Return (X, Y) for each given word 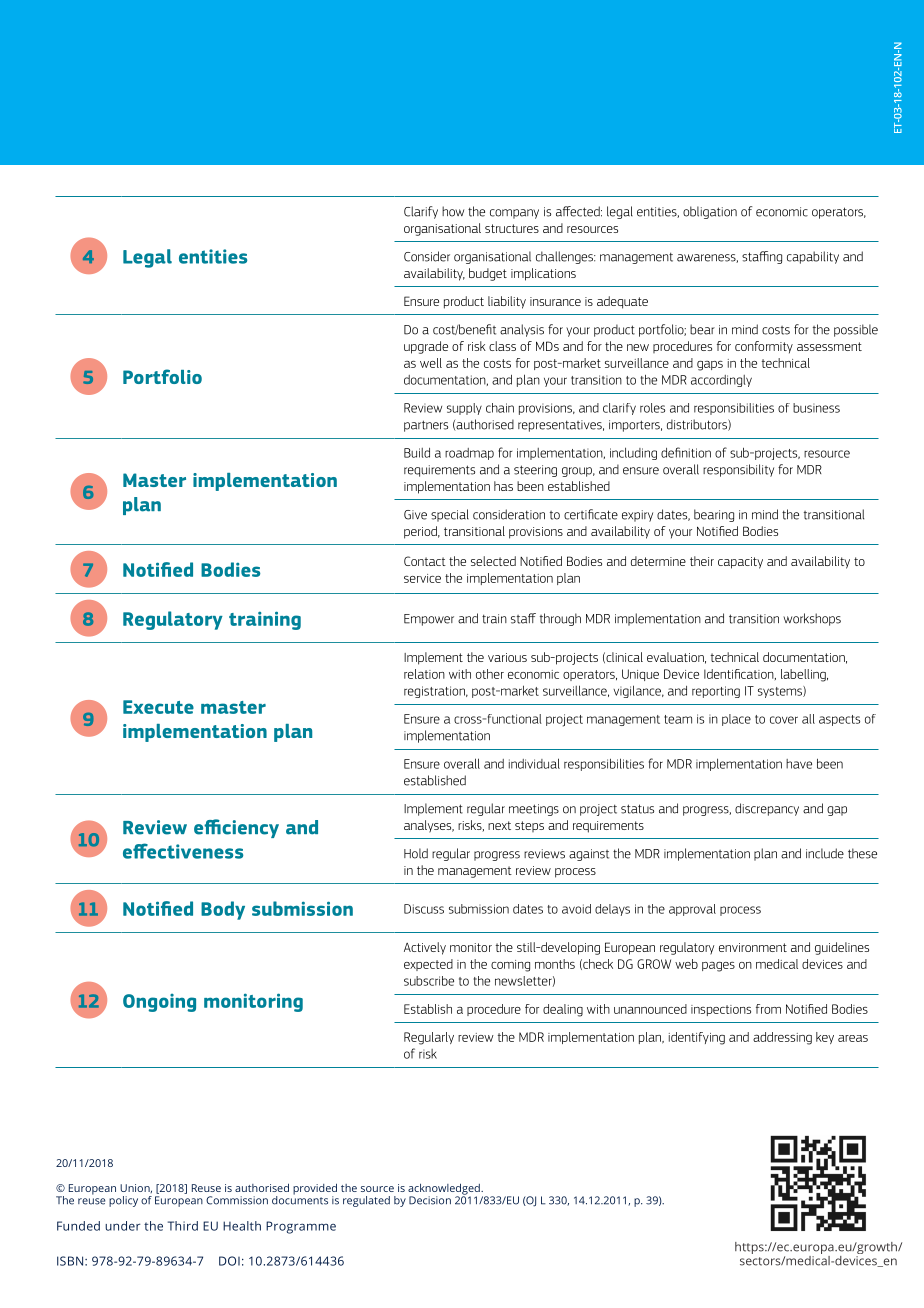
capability (813, 257)
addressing (782, 1038)
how (453, 211)
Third (183, 1226)
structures (512, 228)
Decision (430, 1200)
